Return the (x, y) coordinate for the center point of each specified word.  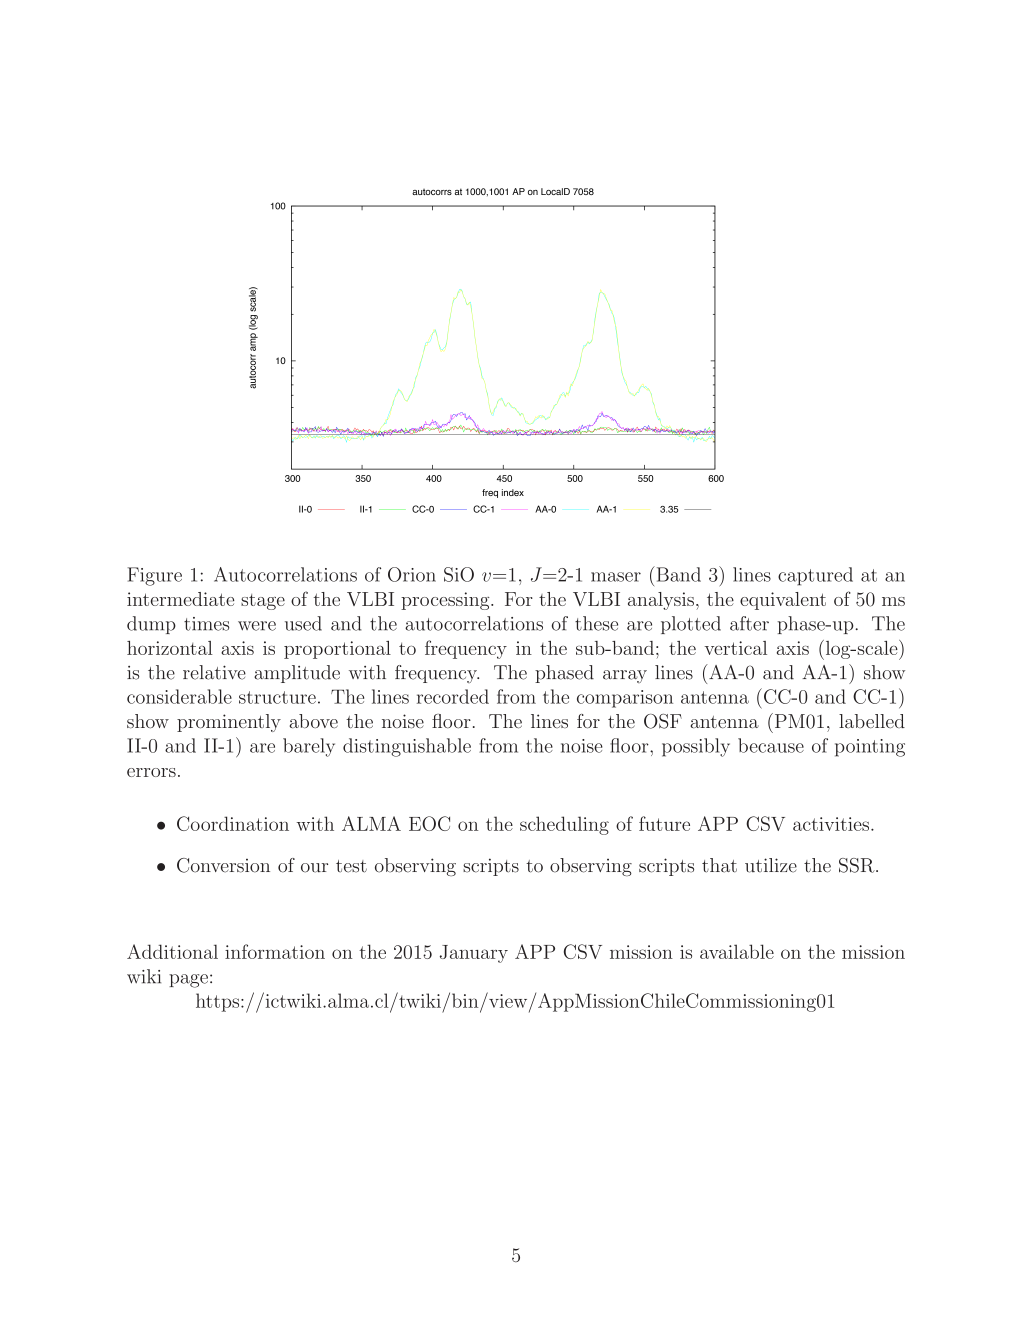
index (513, 492)
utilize (771, 865)
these (596, 623)
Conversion (223, 865)
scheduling (564, 825)
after (749, 623)
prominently (229, 723)
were (257, 626)
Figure (154, 576)
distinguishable (407, 747)
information (275, 951)
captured (815, 576)
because (771, 745)
